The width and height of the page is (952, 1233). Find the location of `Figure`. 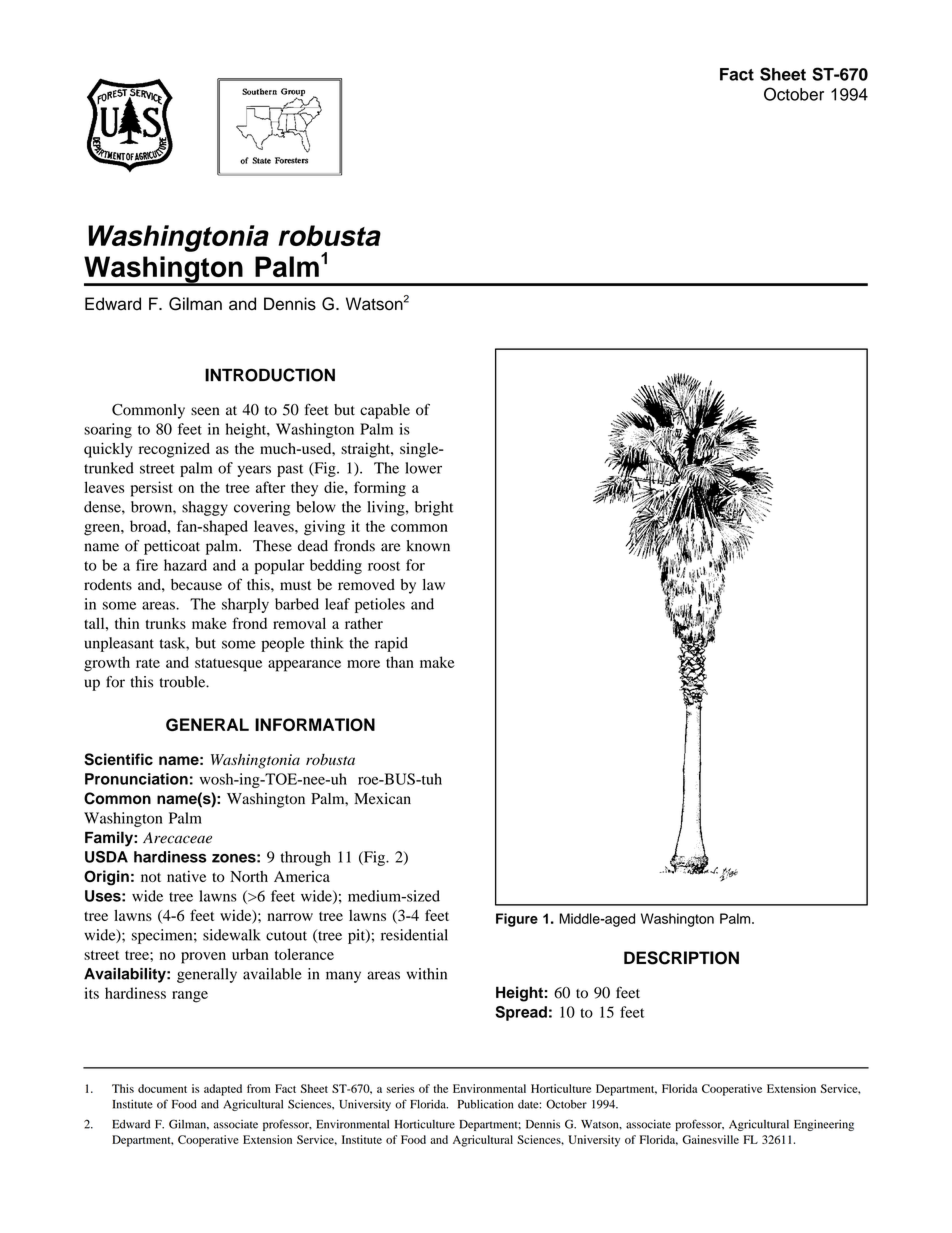

Figure is located at coordinates (517, 920).
